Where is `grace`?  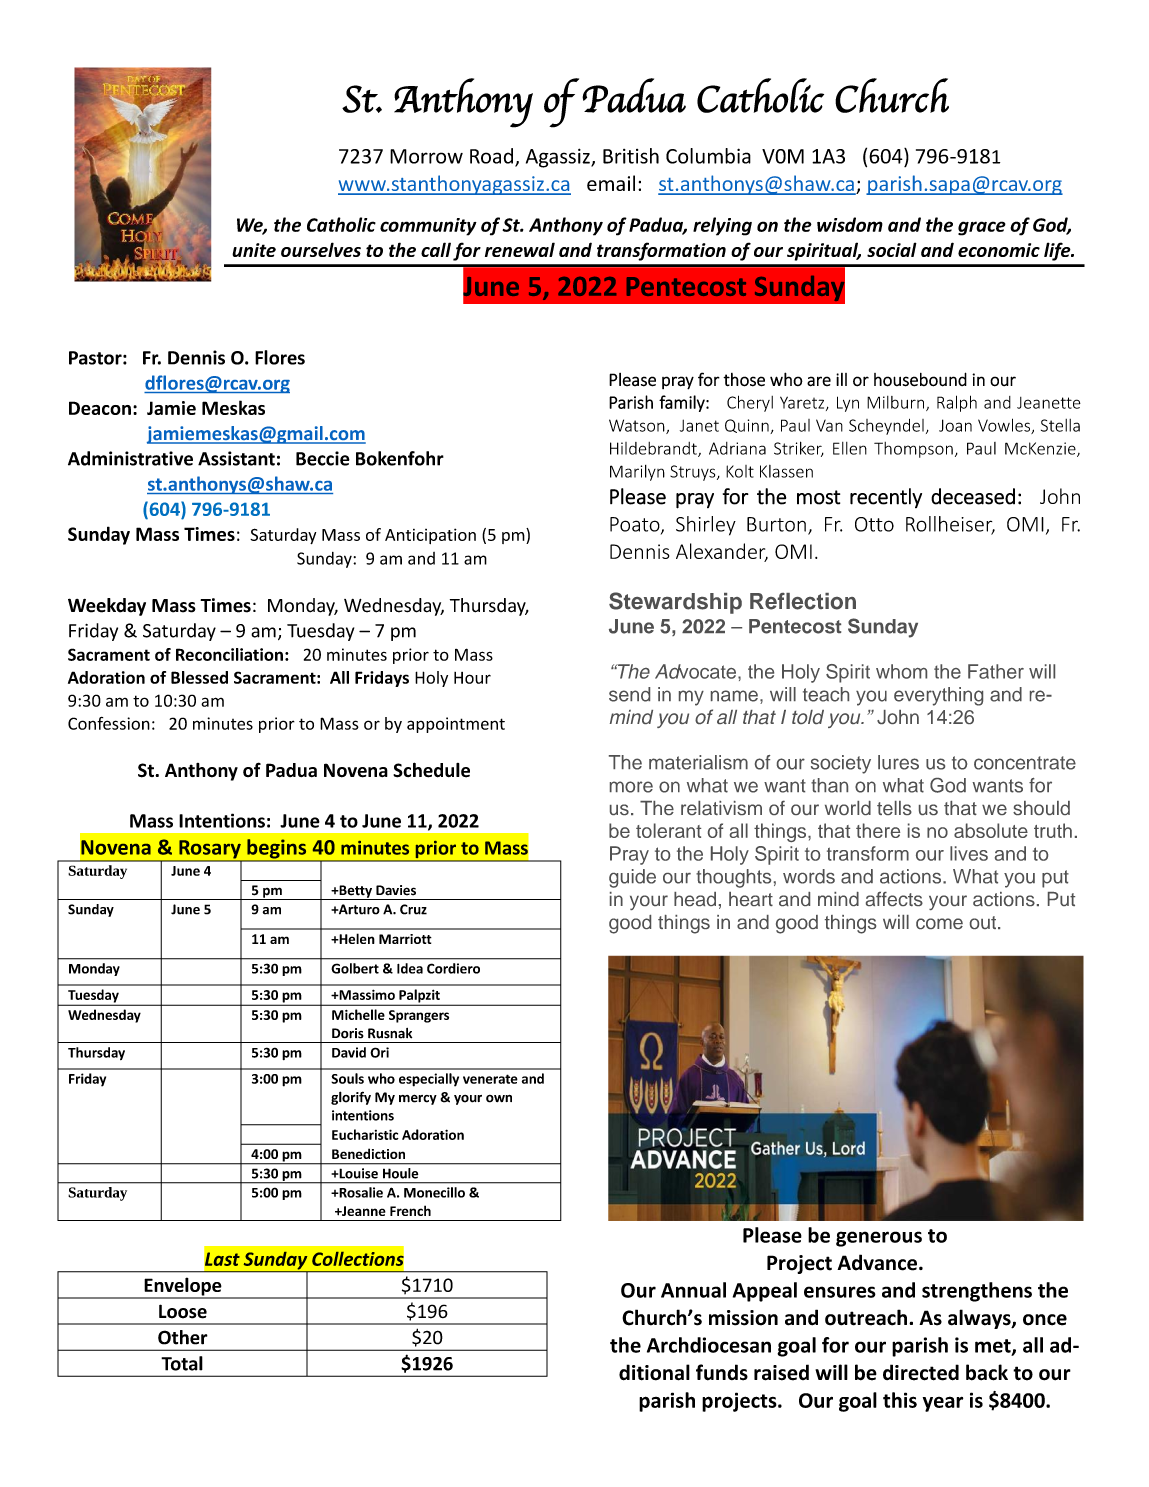 grace is located at coordinates (982, 228).
